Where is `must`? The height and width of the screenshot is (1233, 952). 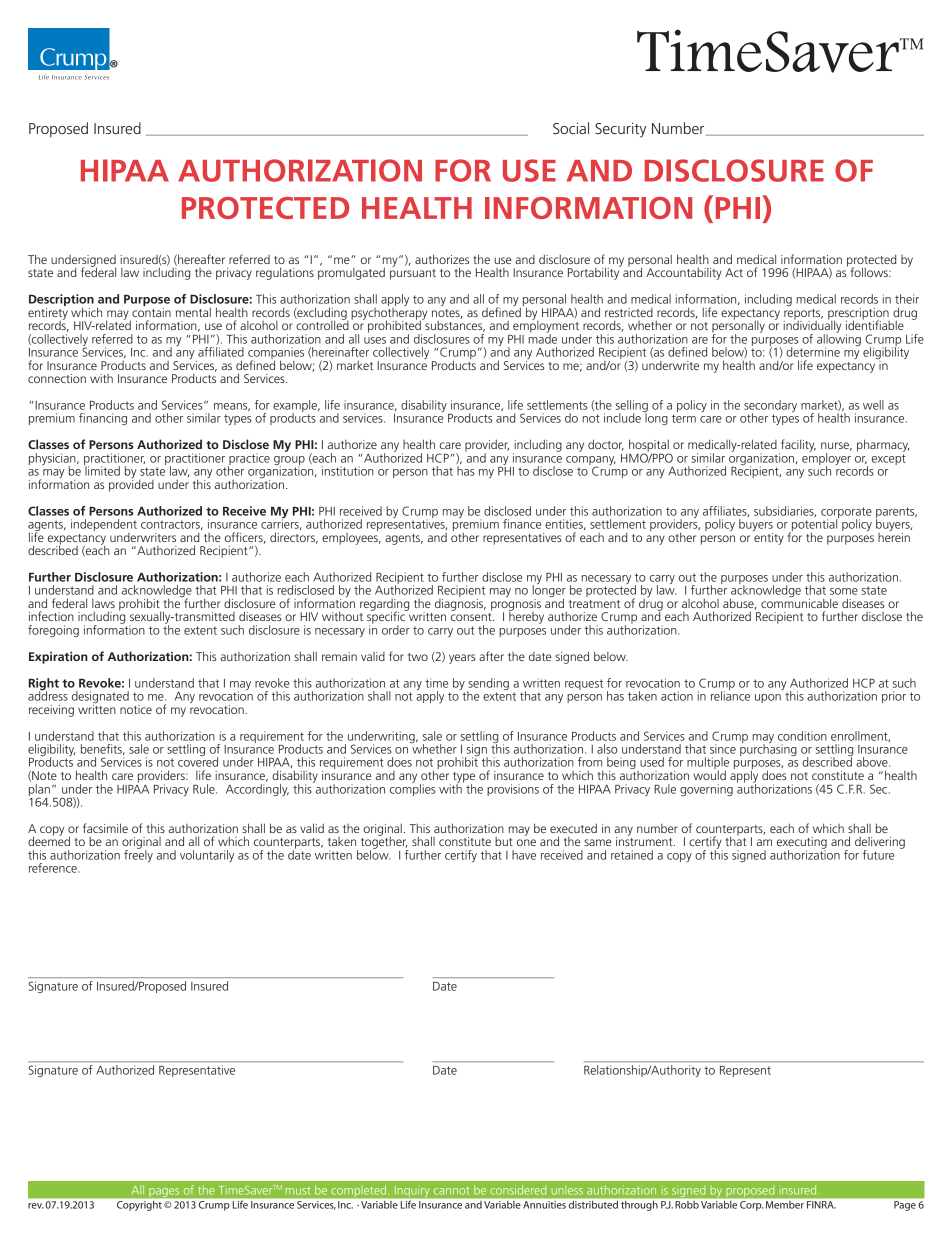 must is located at coordinates (298, 1191).
